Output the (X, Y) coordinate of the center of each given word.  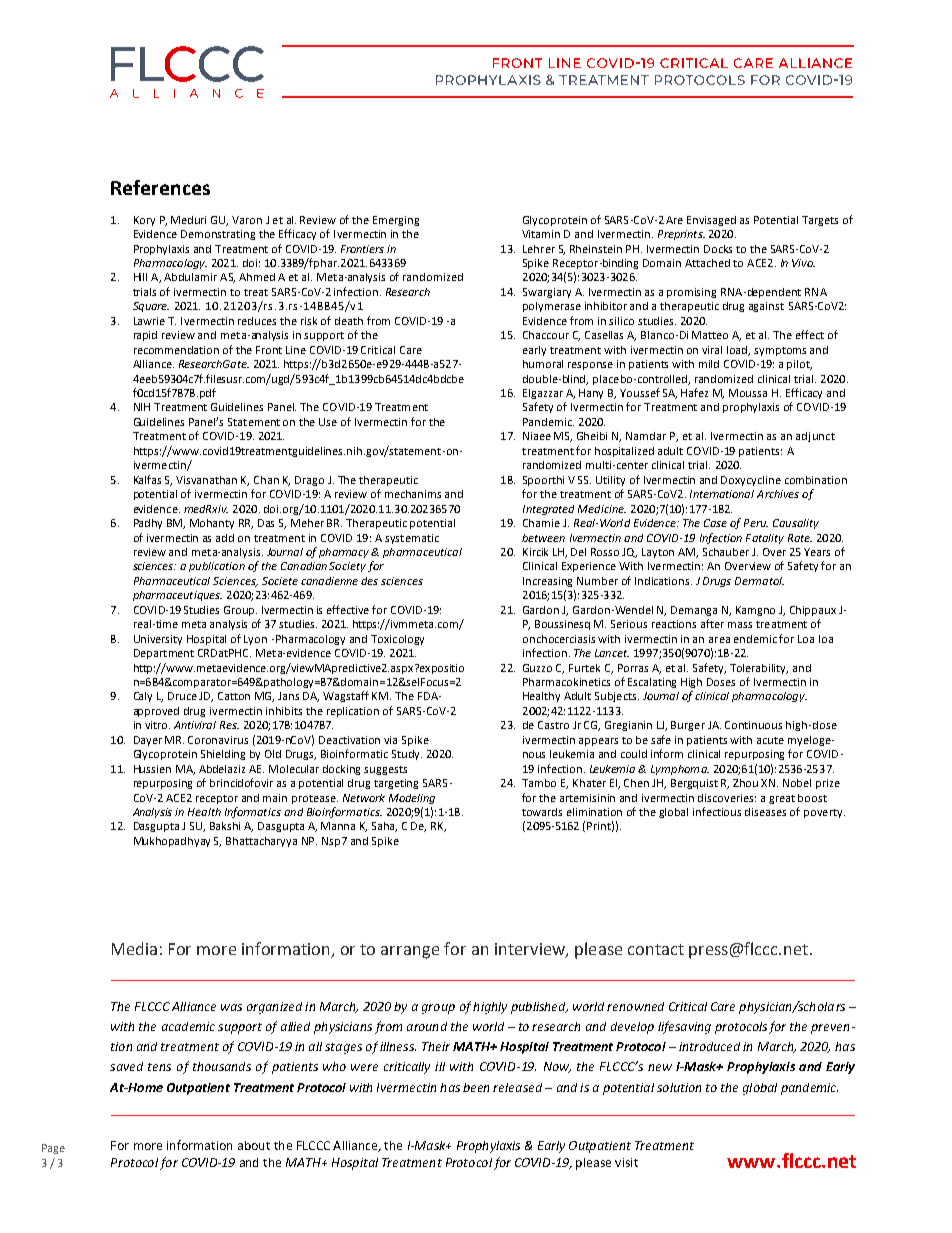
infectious (717, 811)
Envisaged (711, 221)
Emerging (396, 221)
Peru (756, 523)
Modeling (412, 799)
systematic (412, 539)
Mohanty (212, 524)
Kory (144, 221)
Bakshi (225, 826)
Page (53, 1149)
